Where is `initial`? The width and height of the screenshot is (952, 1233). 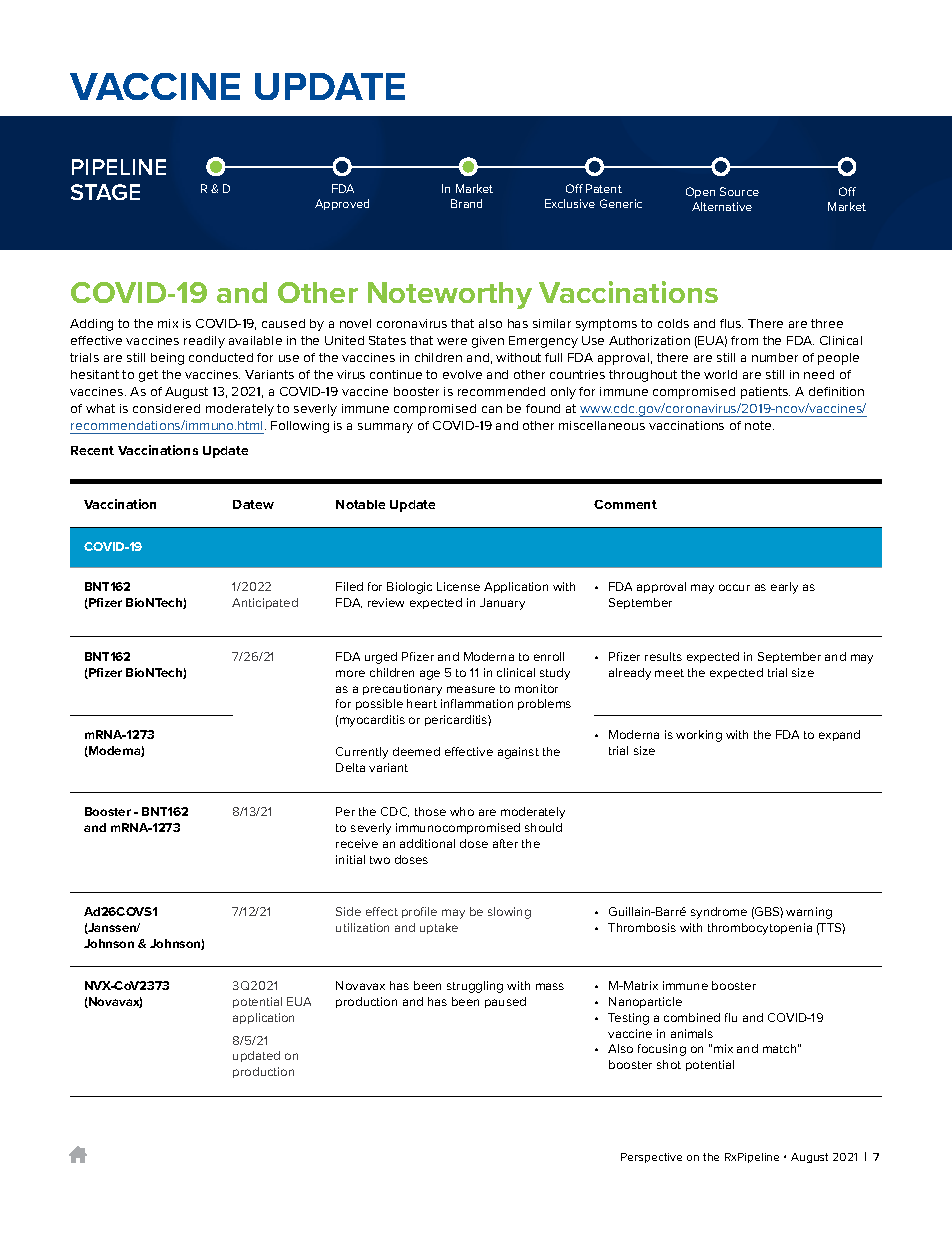
initial is located at coordinates (350, 859).
